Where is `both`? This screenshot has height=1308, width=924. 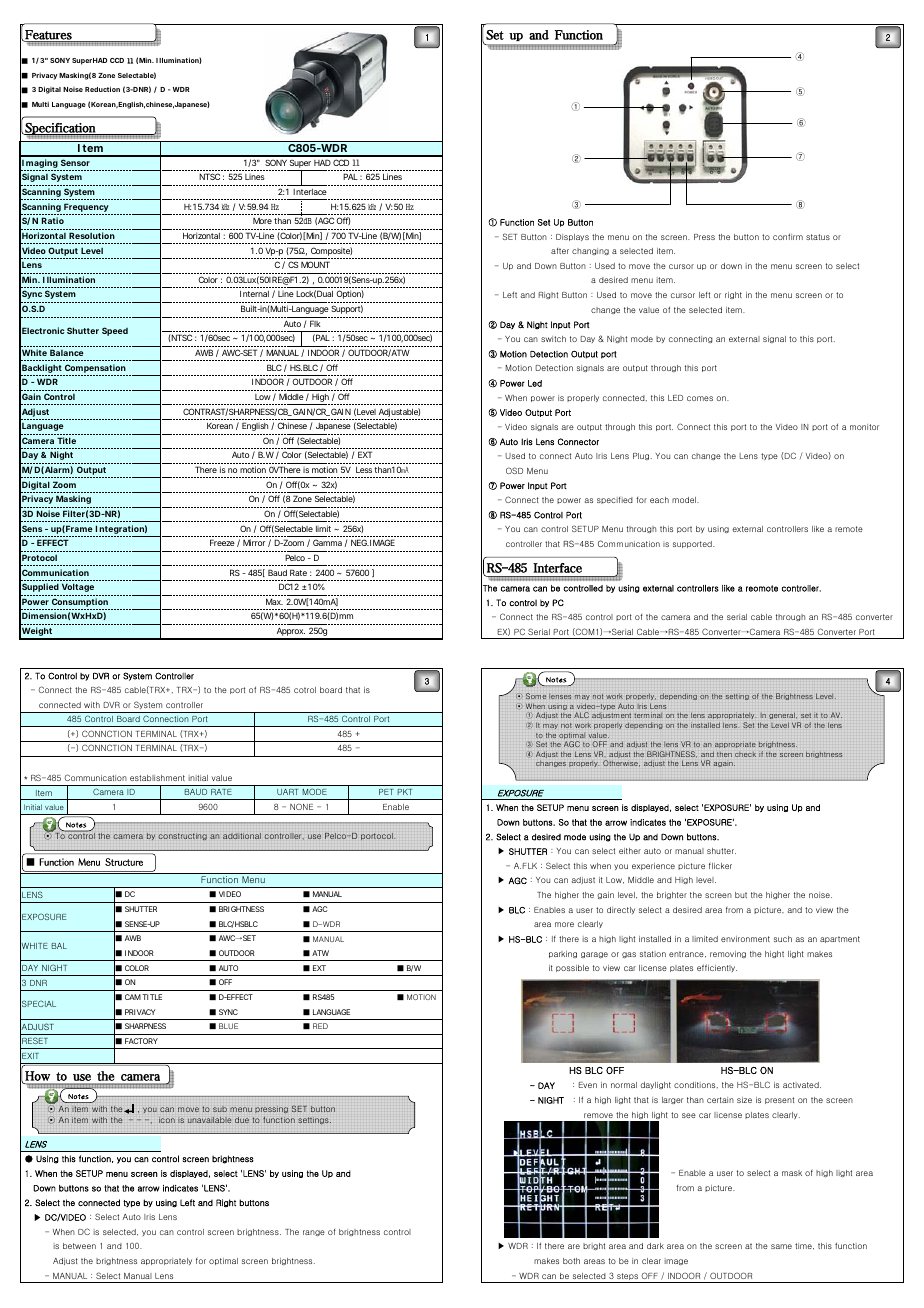
both is located at coordinates (571, 1261).
